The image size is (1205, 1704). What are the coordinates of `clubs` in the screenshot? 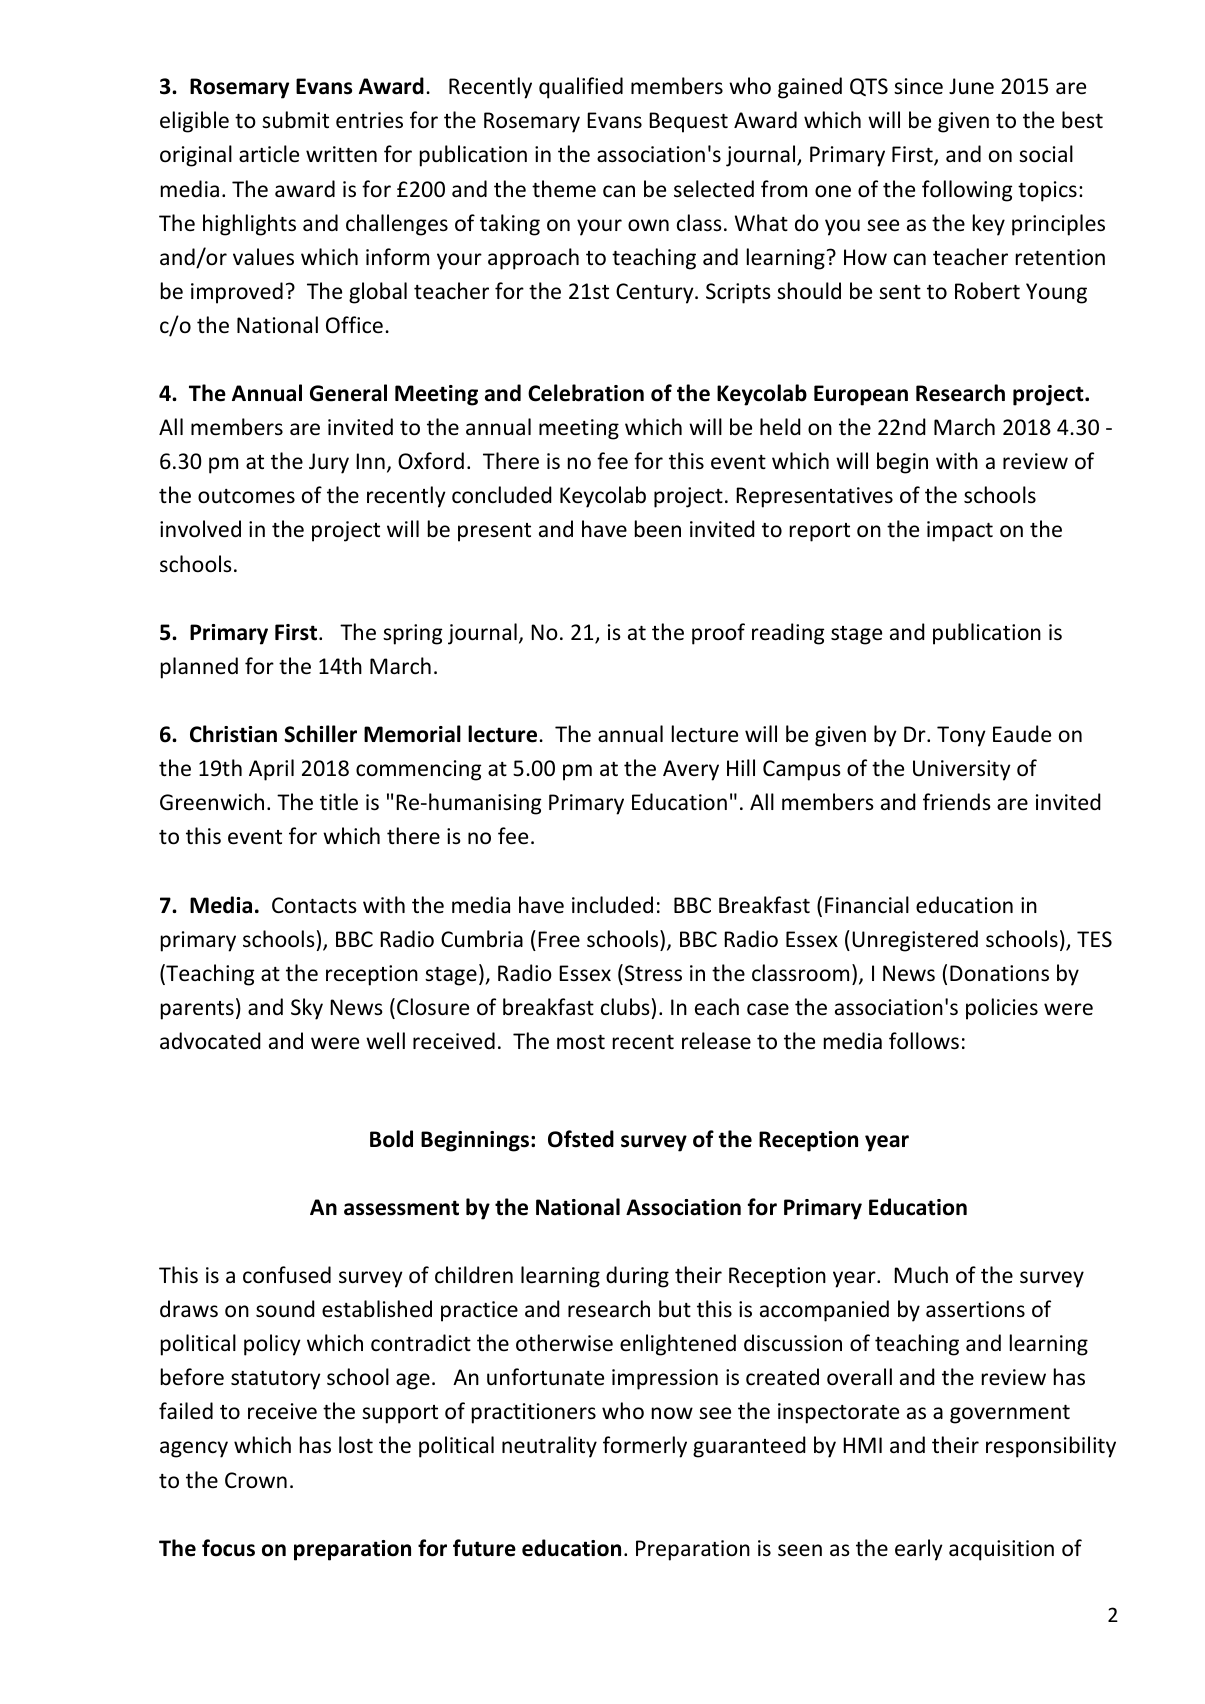 It's located at (625, 1007).
